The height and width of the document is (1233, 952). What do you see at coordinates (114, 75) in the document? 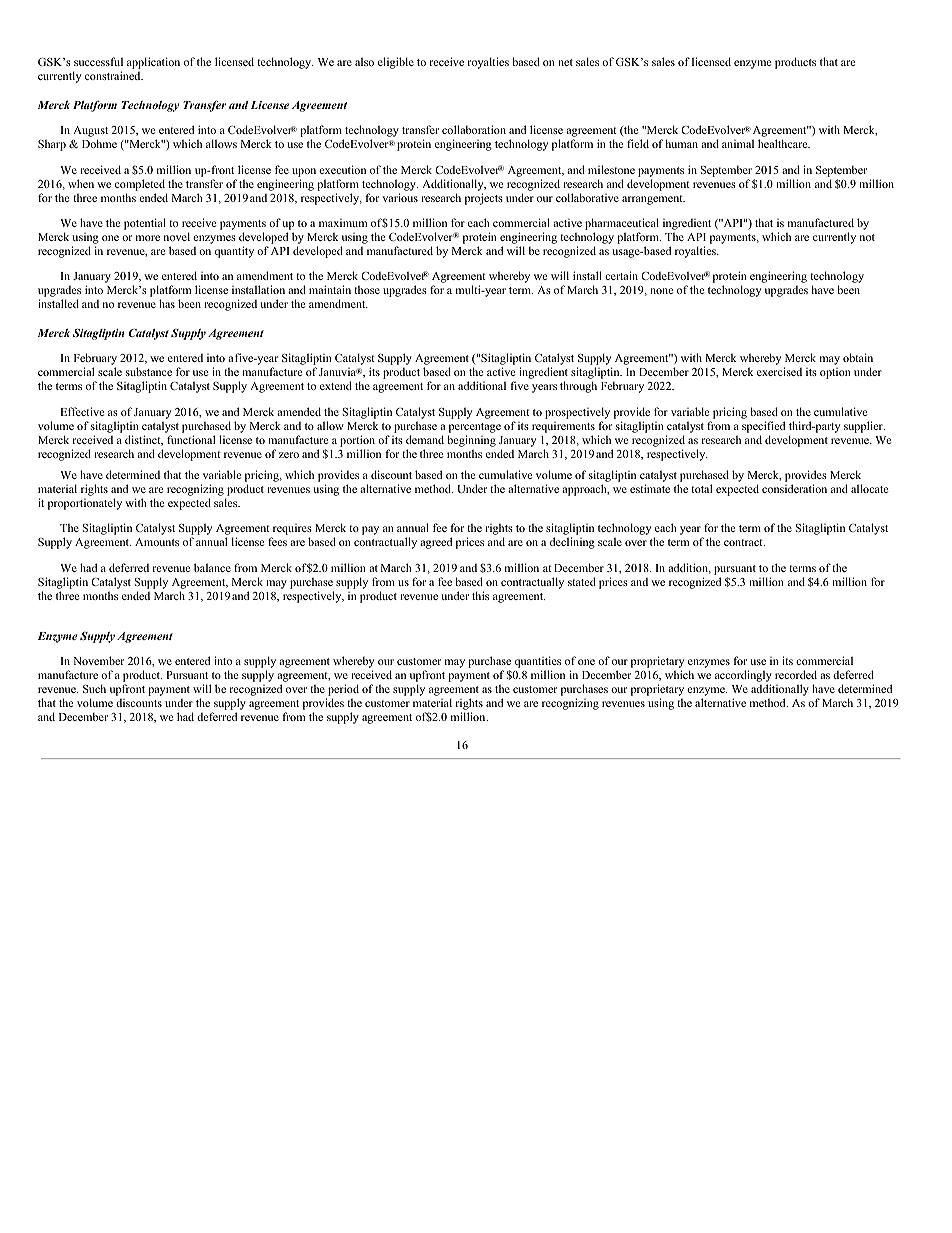
I see `constrained` at bounding box center [114, 75].
